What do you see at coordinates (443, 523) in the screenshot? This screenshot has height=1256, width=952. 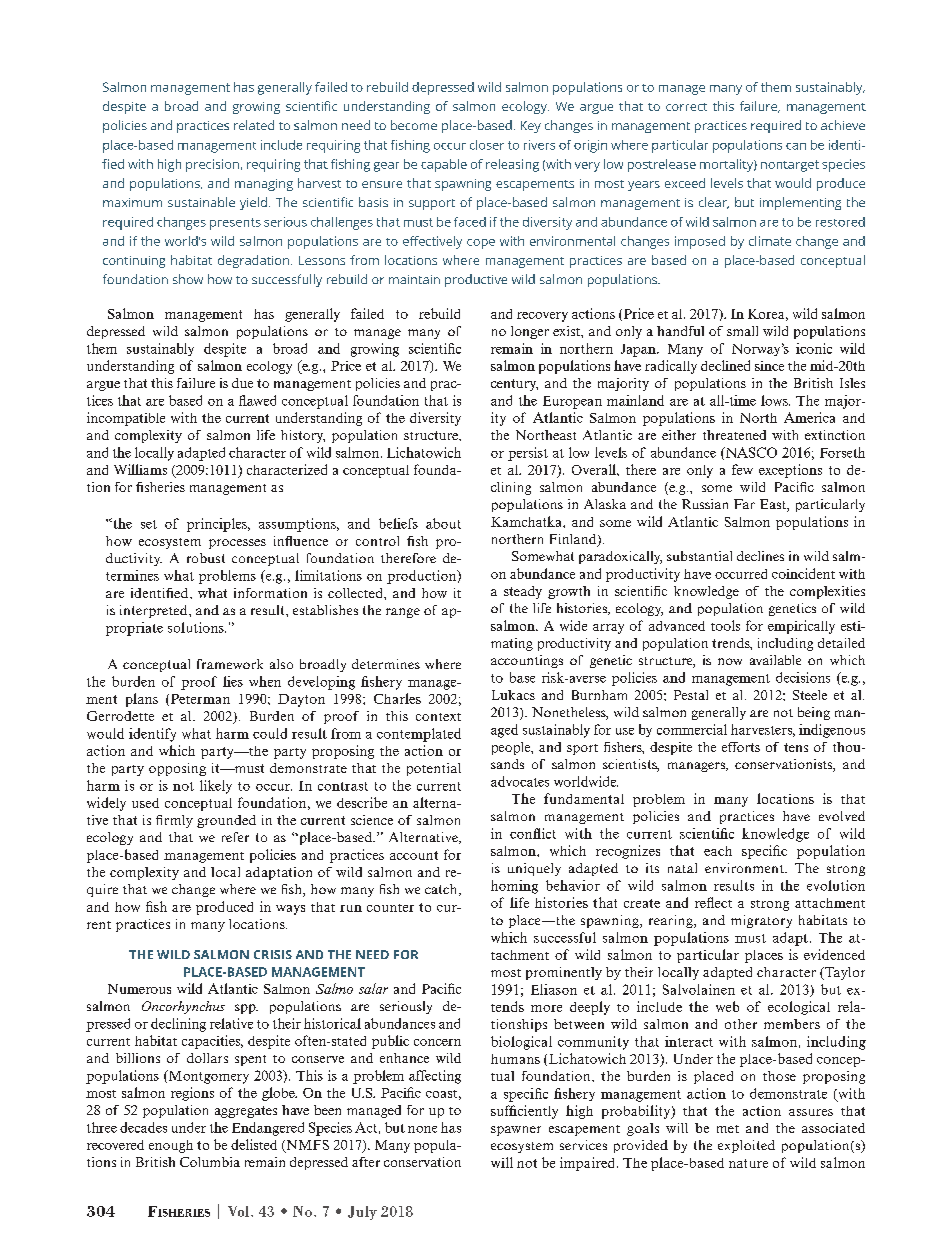 I see `about` at bounding box center [443, 523].
